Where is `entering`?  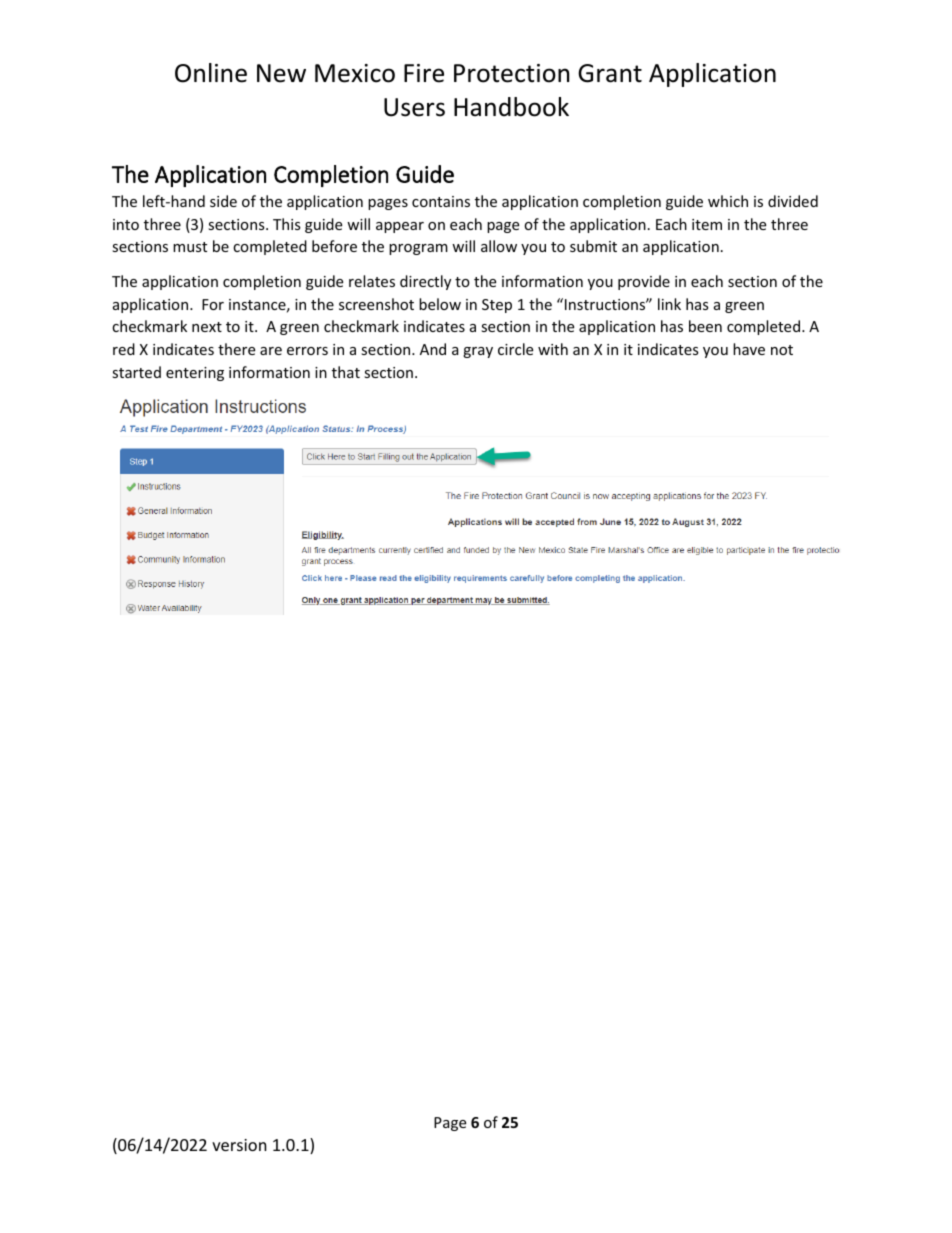 entering is located at coordinates (195, 374).
